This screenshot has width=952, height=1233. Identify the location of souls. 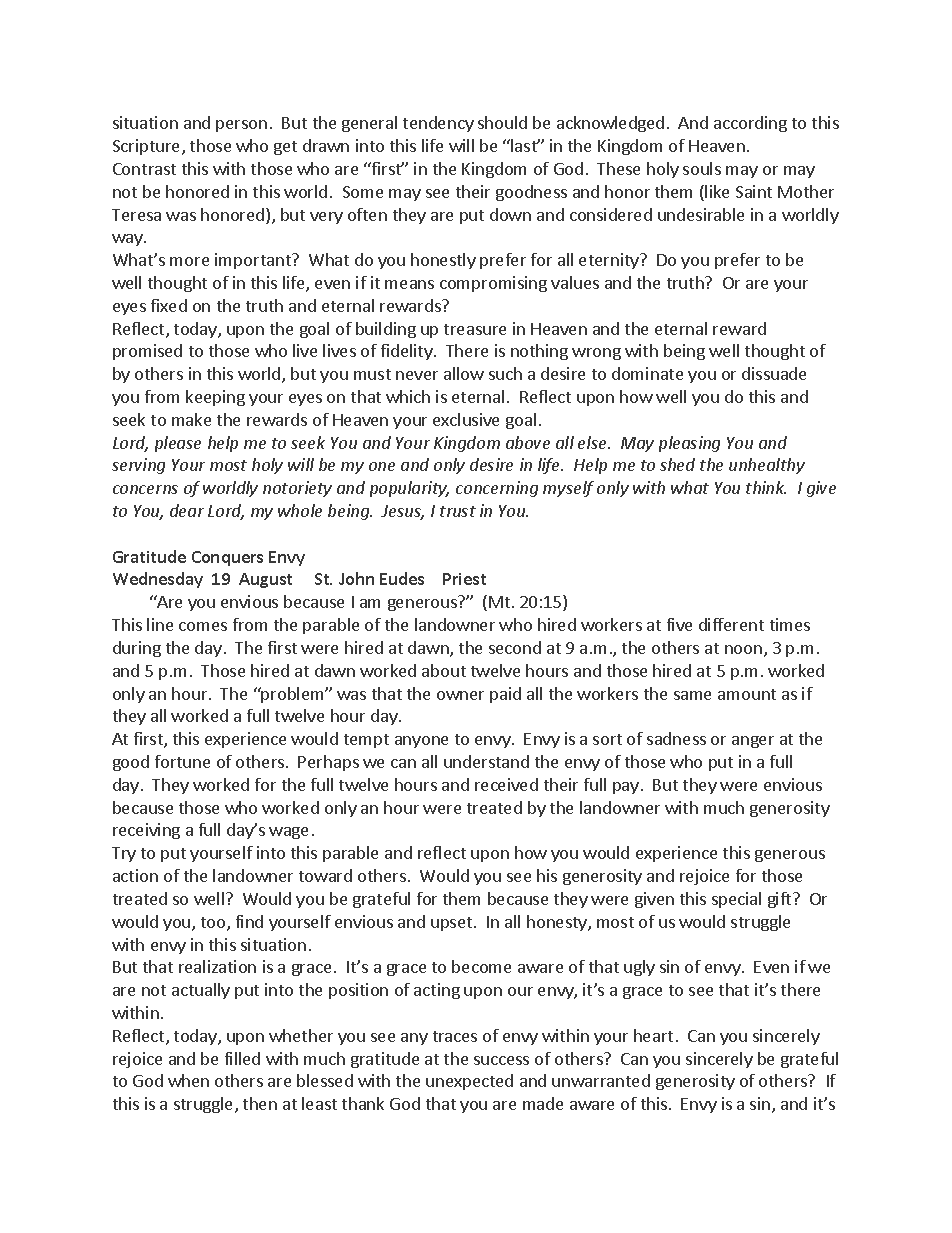
(702, 168).
